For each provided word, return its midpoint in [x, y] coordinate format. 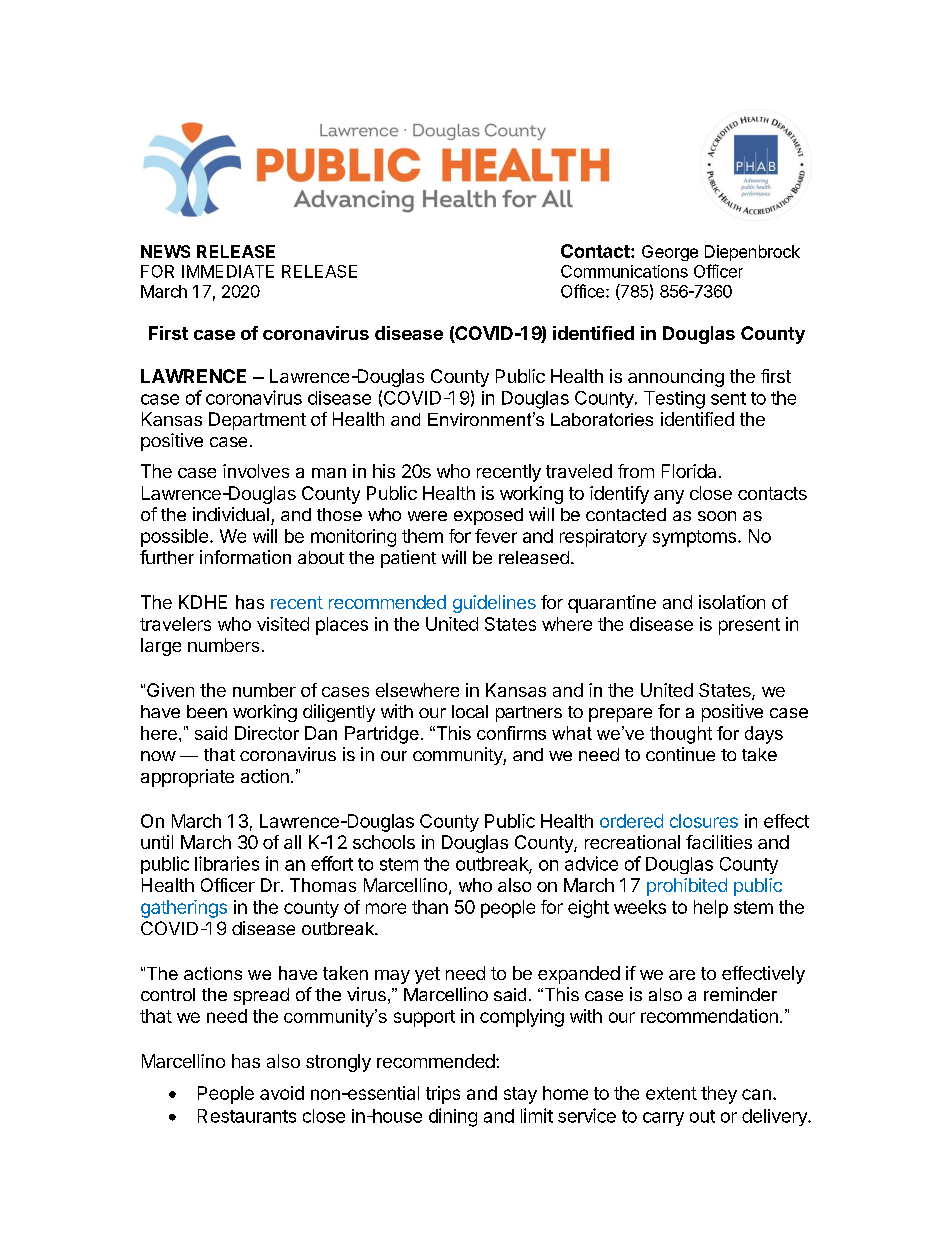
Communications [624, 271]
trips [443, 1095]
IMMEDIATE [228, 271]
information [245, 557]
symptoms [694, 538]
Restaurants [247, 1116]
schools [384, 842]
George [670, 253]
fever [496, 536]
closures [704, 821]
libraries [227, 863]
